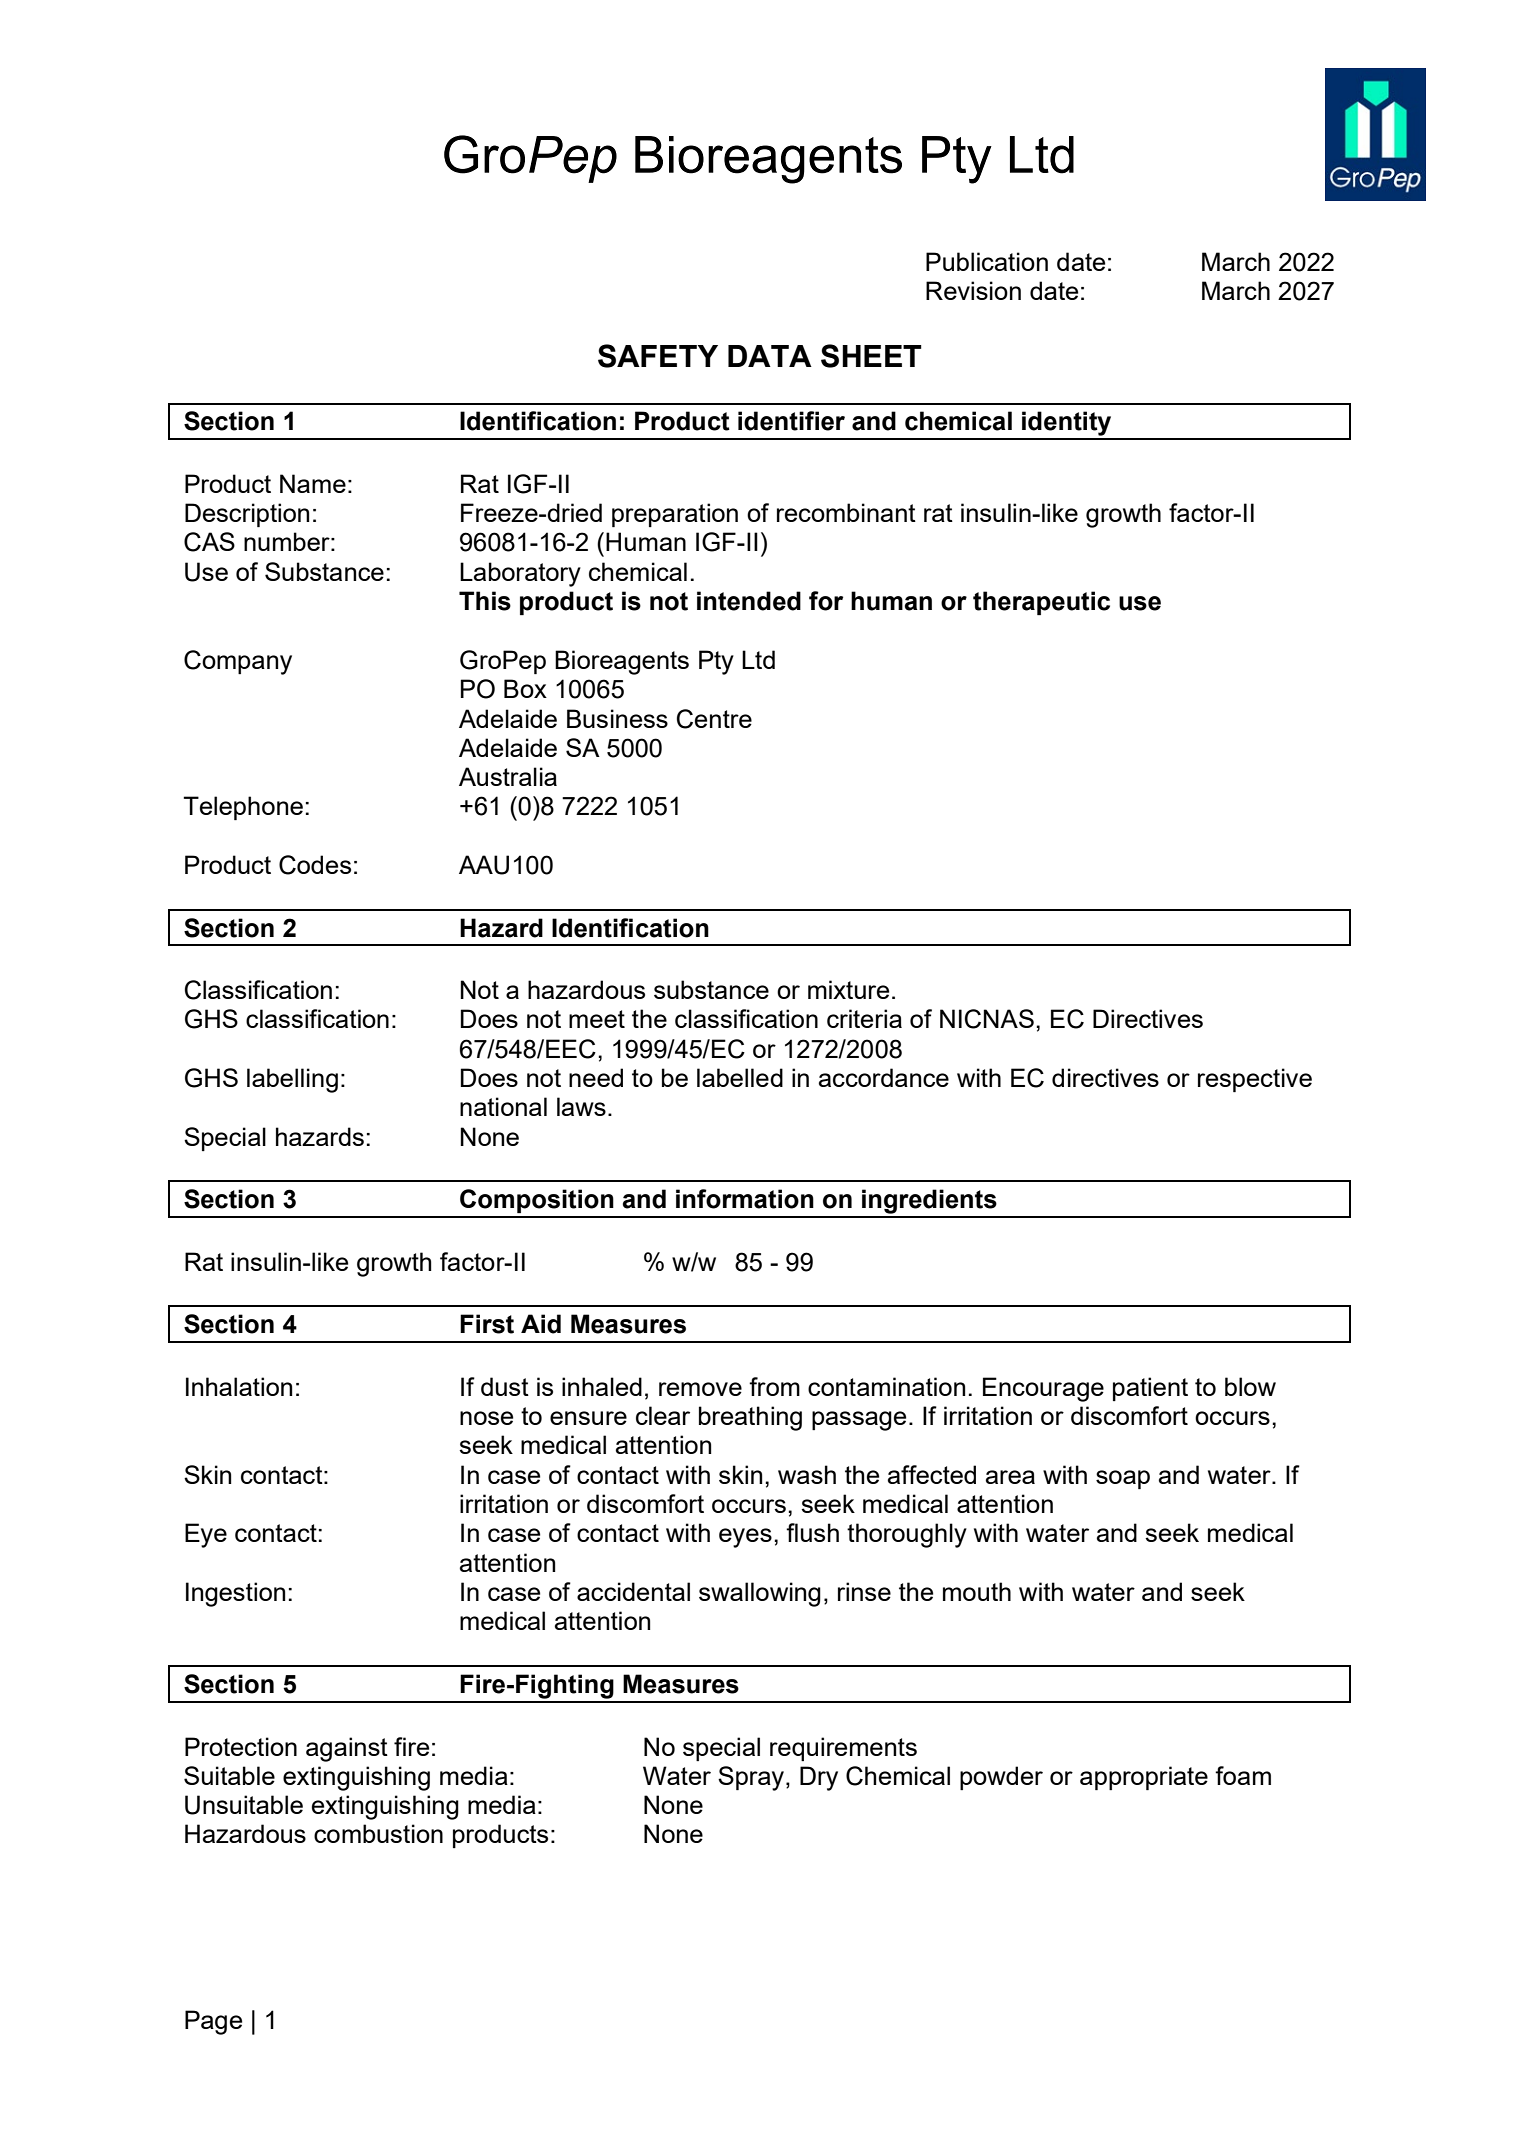 The image size is (1519, 2148). Describe the element at coordinates (313, 483) in the document. I see `Name` at that location.
